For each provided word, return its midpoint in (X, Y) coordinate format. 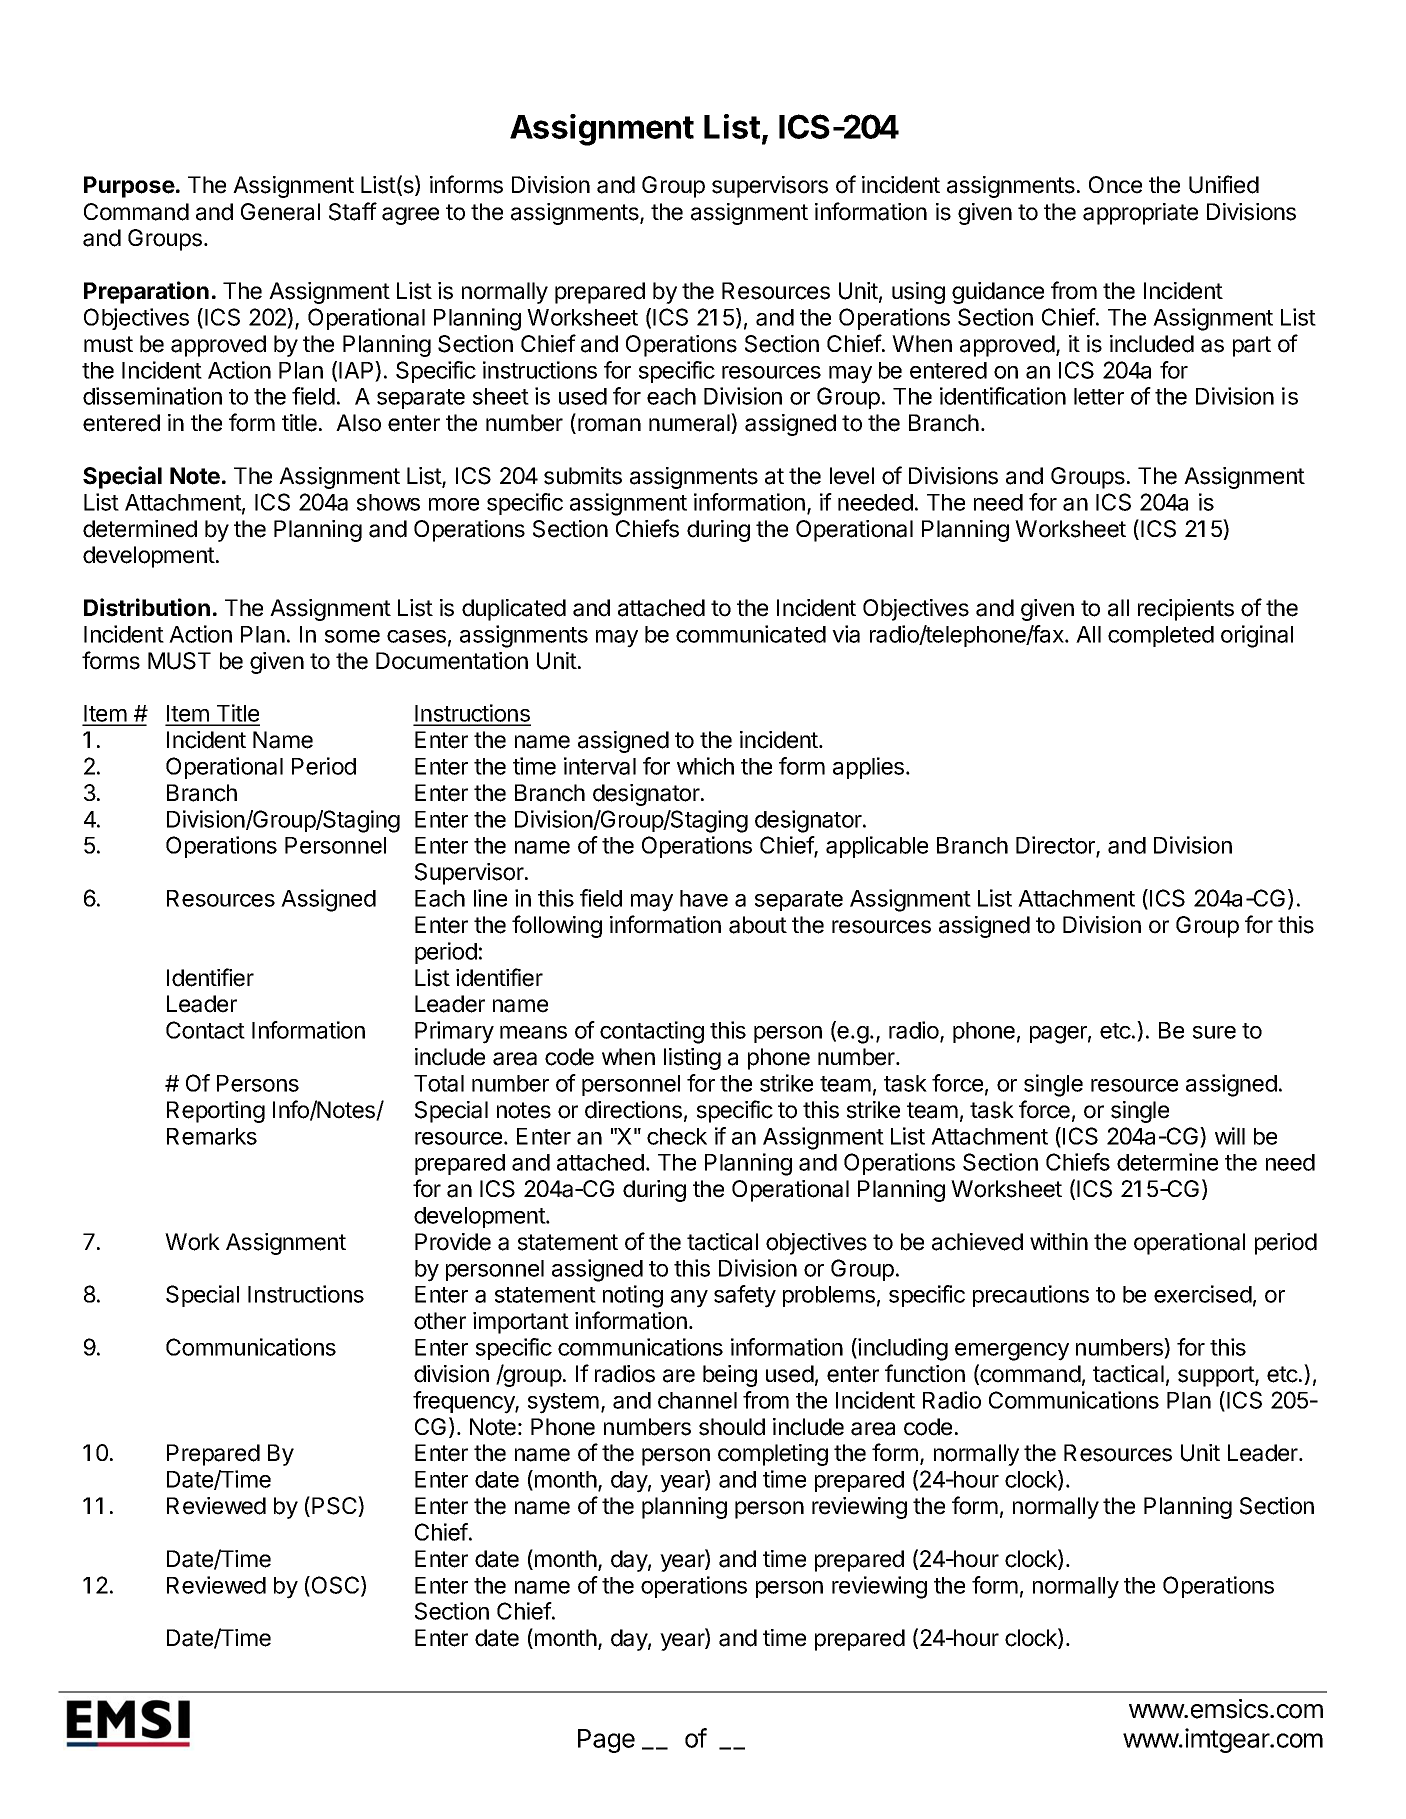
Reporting (216, 1112)
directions (633, 1110)
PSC (335, 1506)
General (280, 212)
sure (1214, 1032)
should (732, 1427)
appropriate (1140, 214)
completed (1161, 636)
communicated (751, 634)
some (352, 636)
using (918, 293)
